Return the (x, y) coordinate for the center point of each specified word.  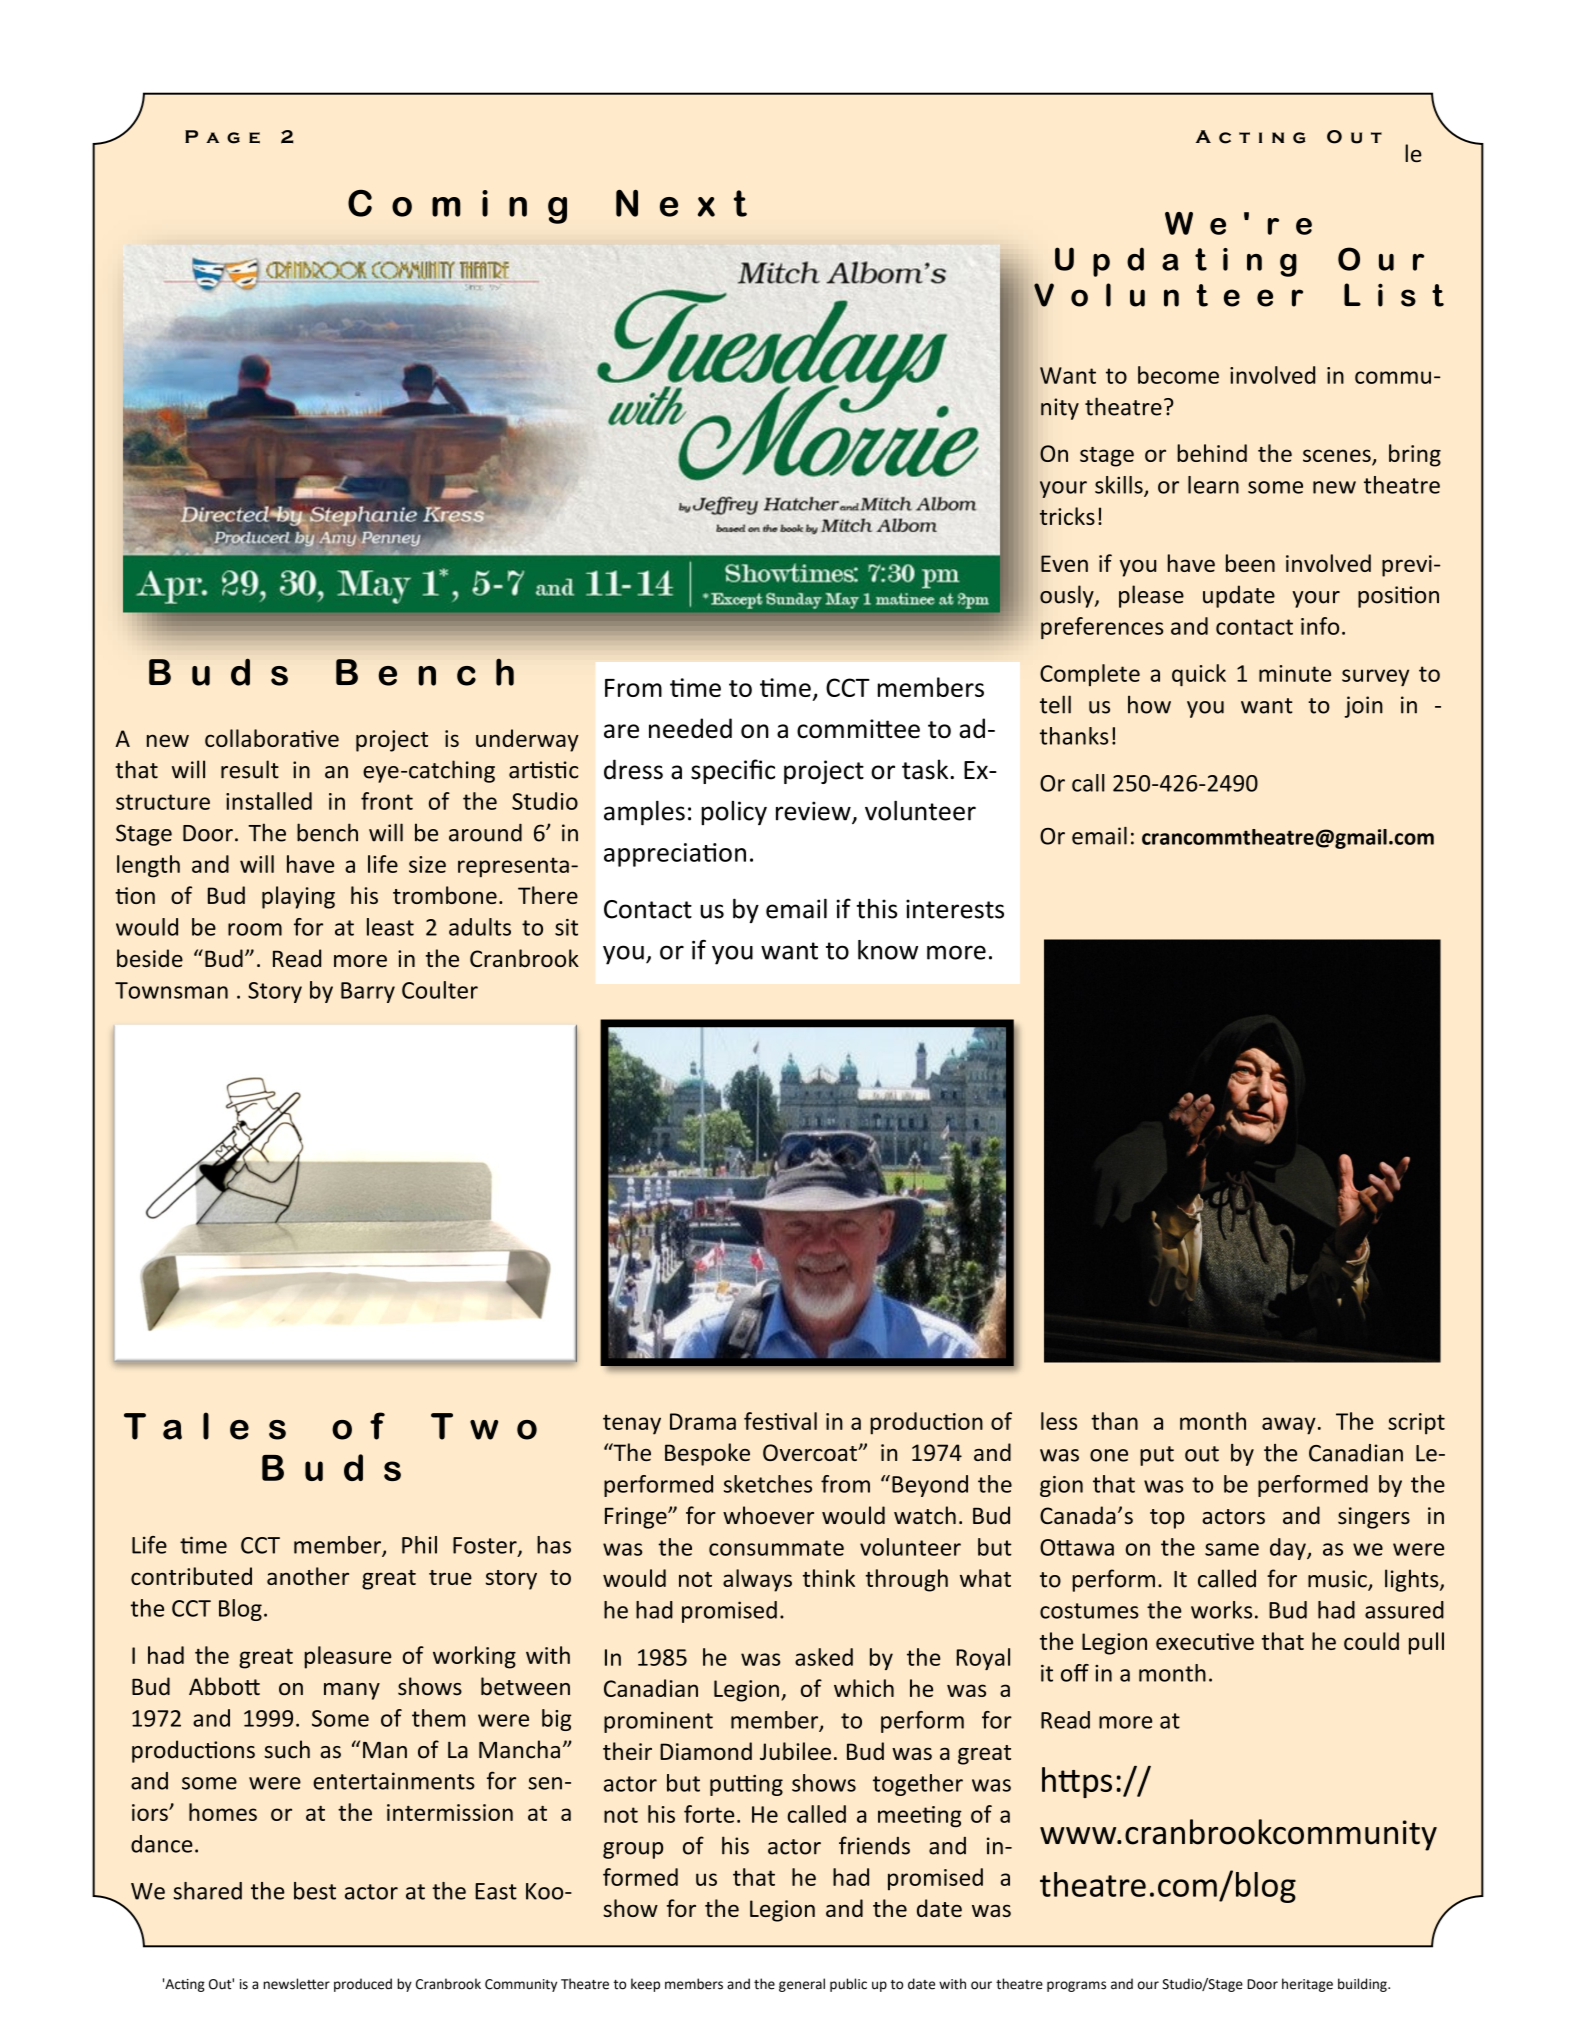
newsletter (296, 1984)
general (802, 1985)
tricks (1067, 516)
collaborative (272, 738)
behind (1212, 453)
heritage (1307, 1985)
